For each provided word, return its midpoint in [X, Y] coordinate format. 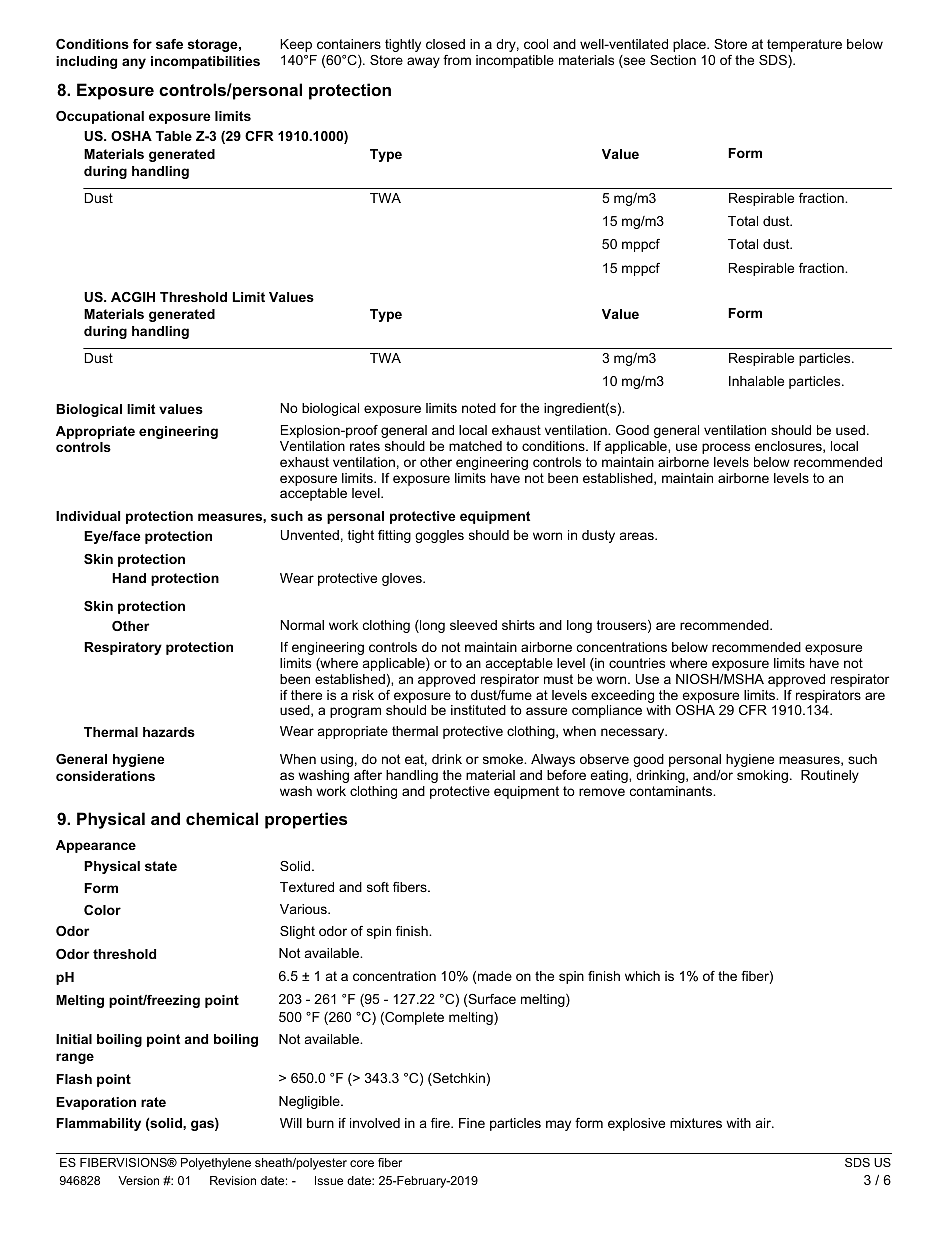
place [690, 45]
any [134, 63]
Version [138, 1180]
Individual [88, 516]
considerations [105, 776]
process [726, 448]
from [457, 60]
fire [441, 1123]
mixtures [696, 1123]
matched [475, 446]
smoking [762, 776]
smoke [504, 759]
